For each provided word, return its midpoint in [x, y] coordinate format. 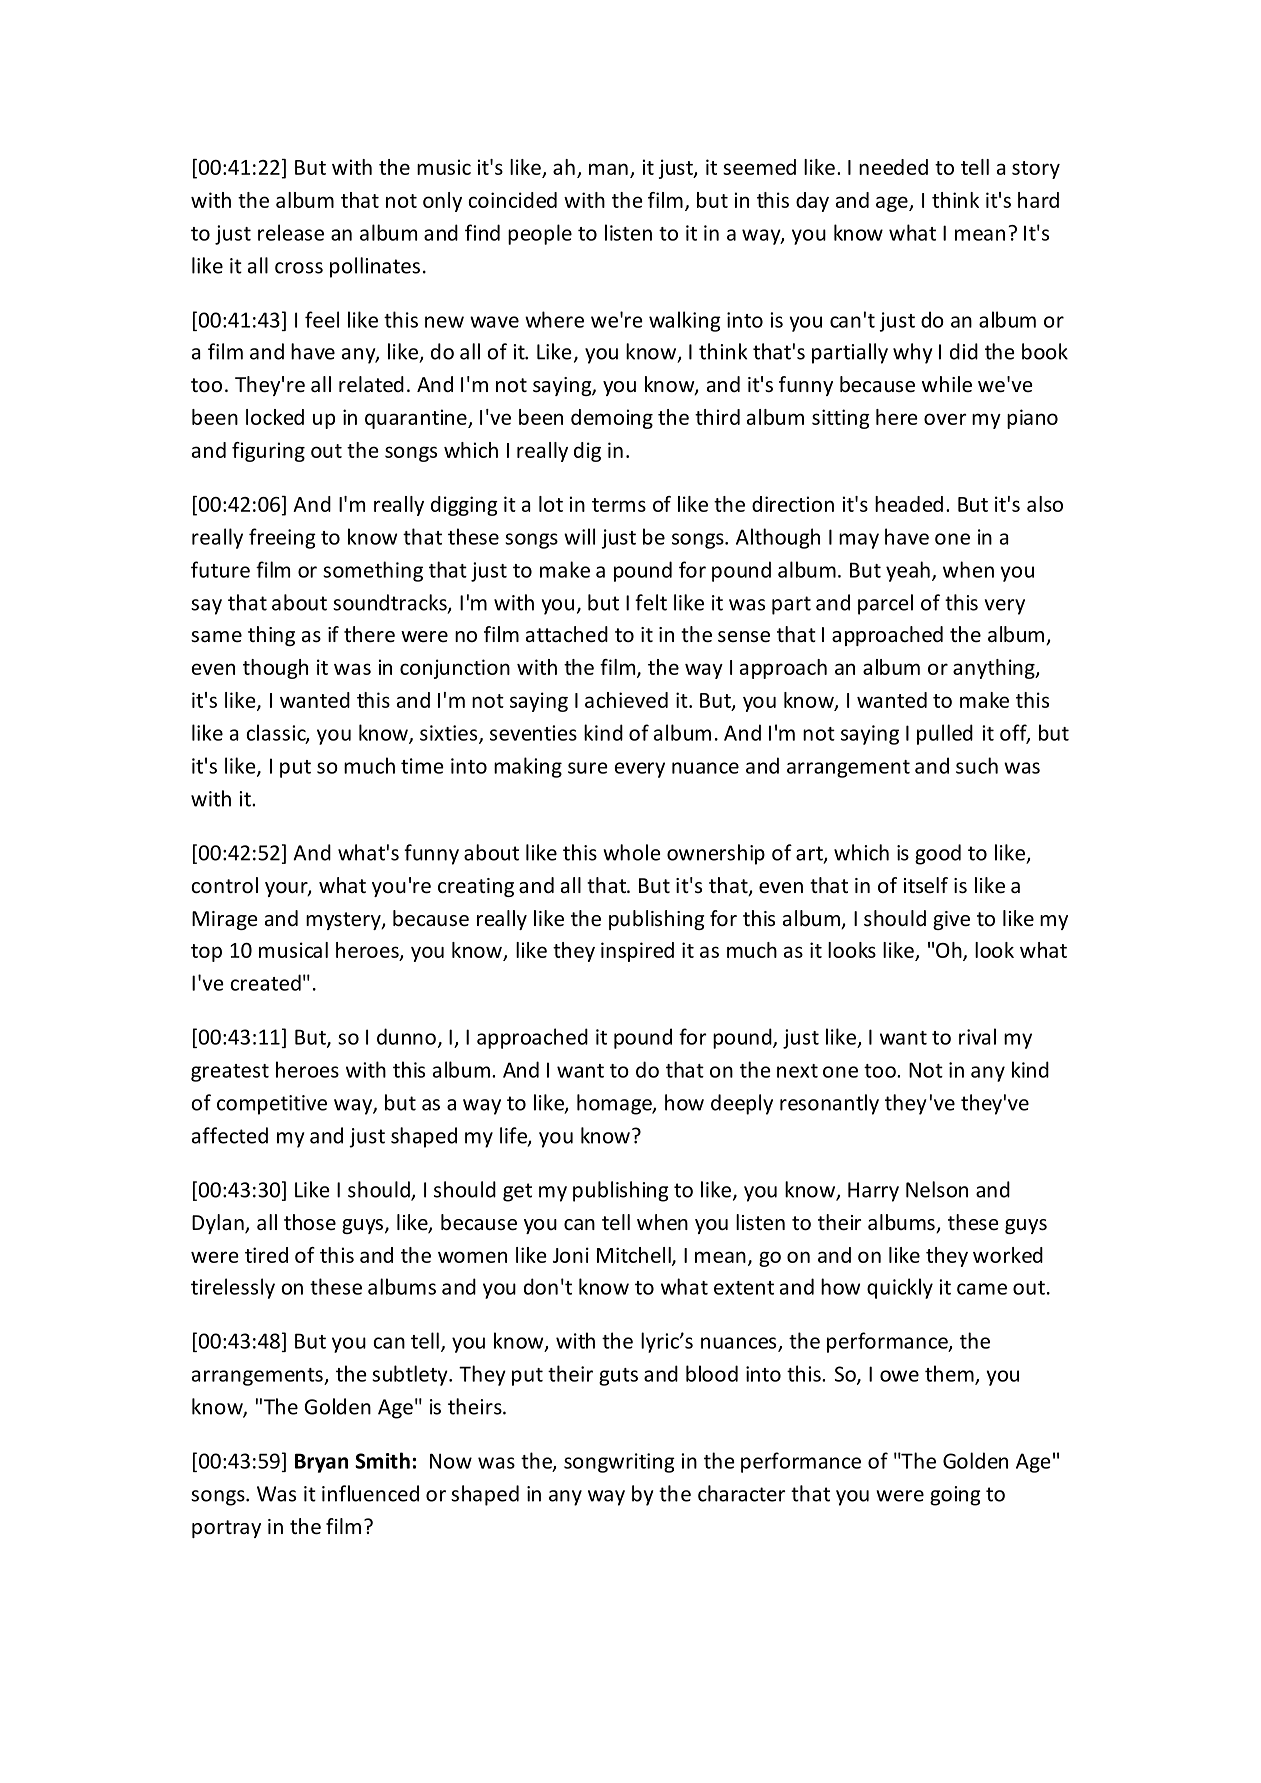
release [291, 232]
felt [651, 602]
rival [977, 1036]
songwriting [619, 1463]
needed [893, 167]
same [216, 637]
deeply [742, 1104]
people [540, 234]
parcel [885, 604]
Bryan [321, 1463]
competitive [272, 1105]
